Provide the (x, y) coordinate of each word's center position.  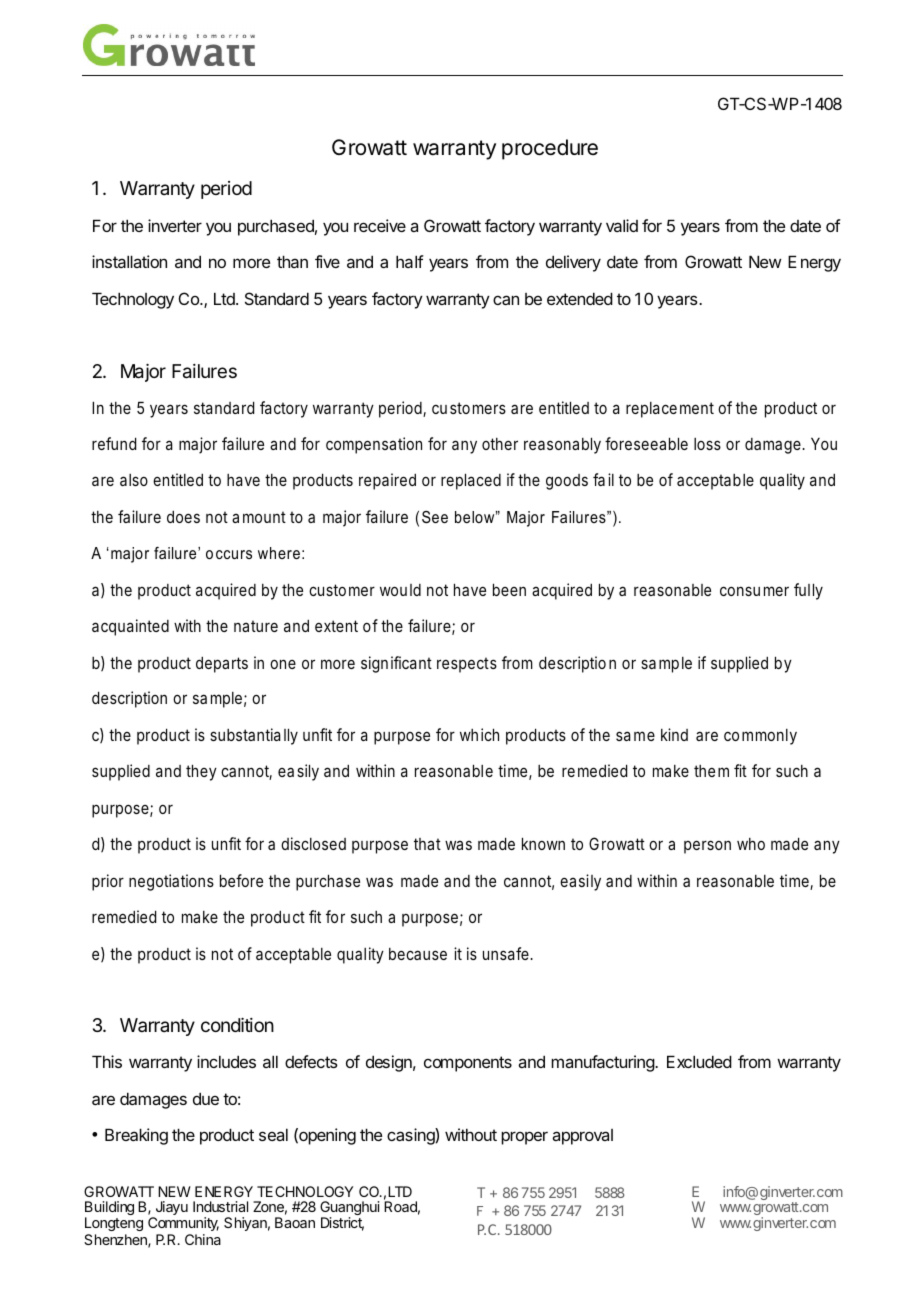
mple (226, 700)
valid (622, 225)
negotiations (171, 882)
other (500, 444)
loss (707, 444)
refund (114, 443)
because (418, 954)
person (707, 847)
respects (467, 665)
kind (674, 734)
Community (183, 1224)
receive (380, 225)
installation (129, 261)
